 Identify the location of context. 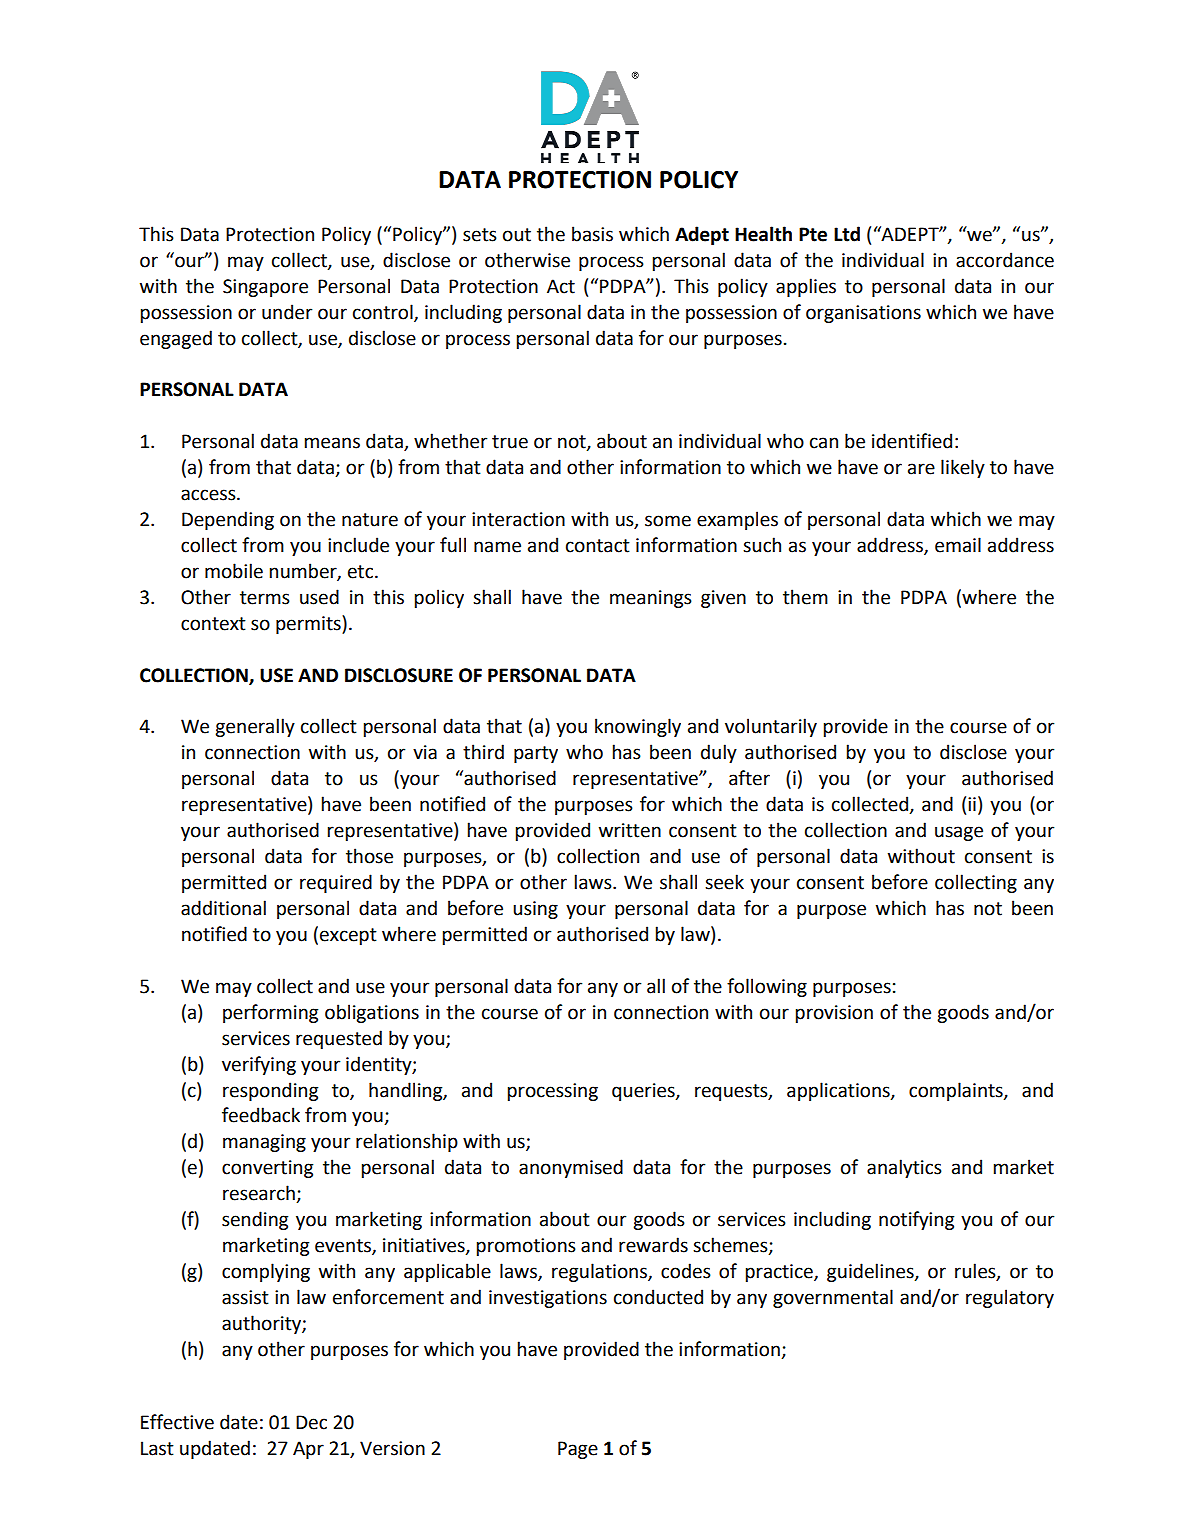
(213, 624).
